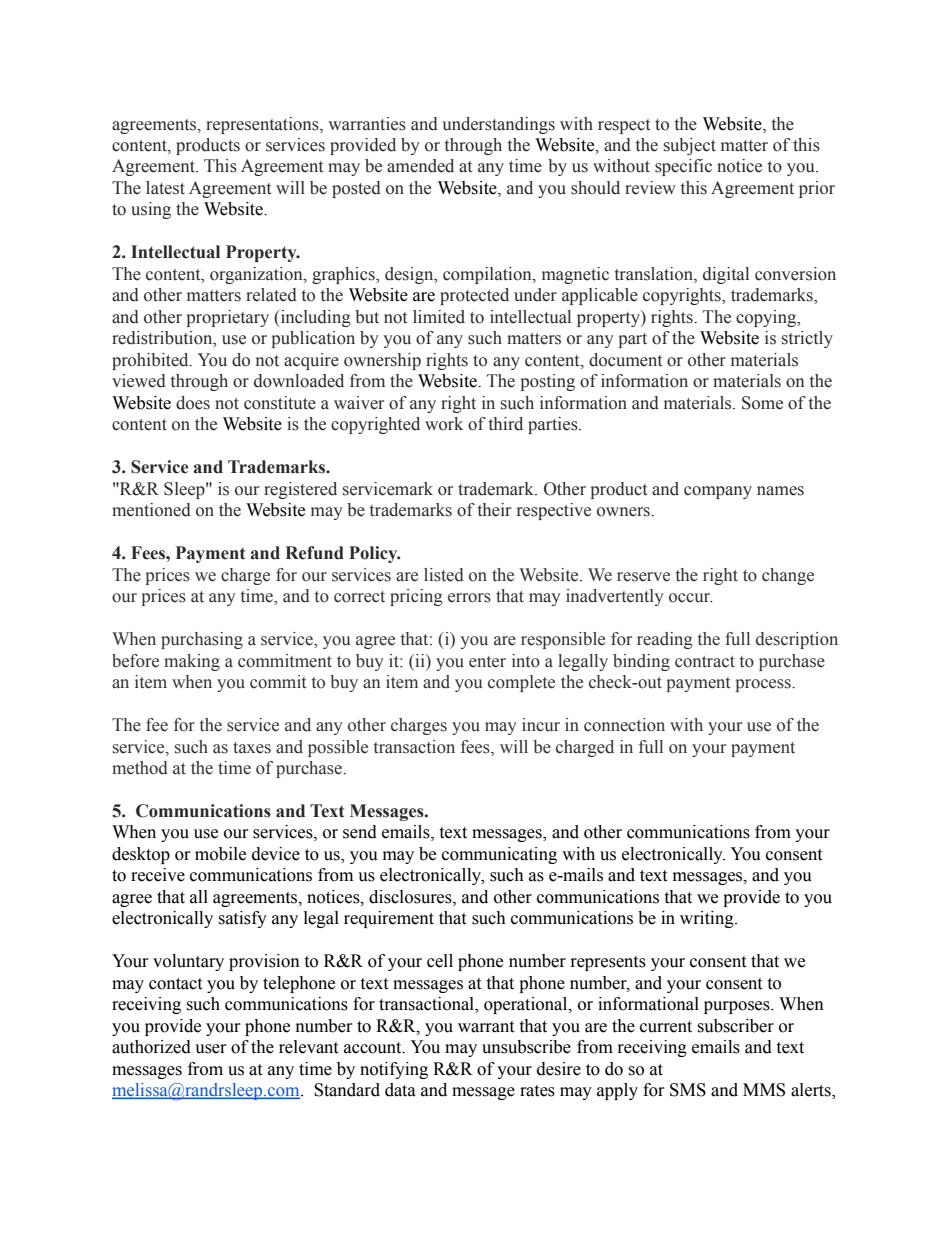  What do you see at coordinates (499, 855) in the screenshot?
I see `communicating` at bounding box center [499, 855].
